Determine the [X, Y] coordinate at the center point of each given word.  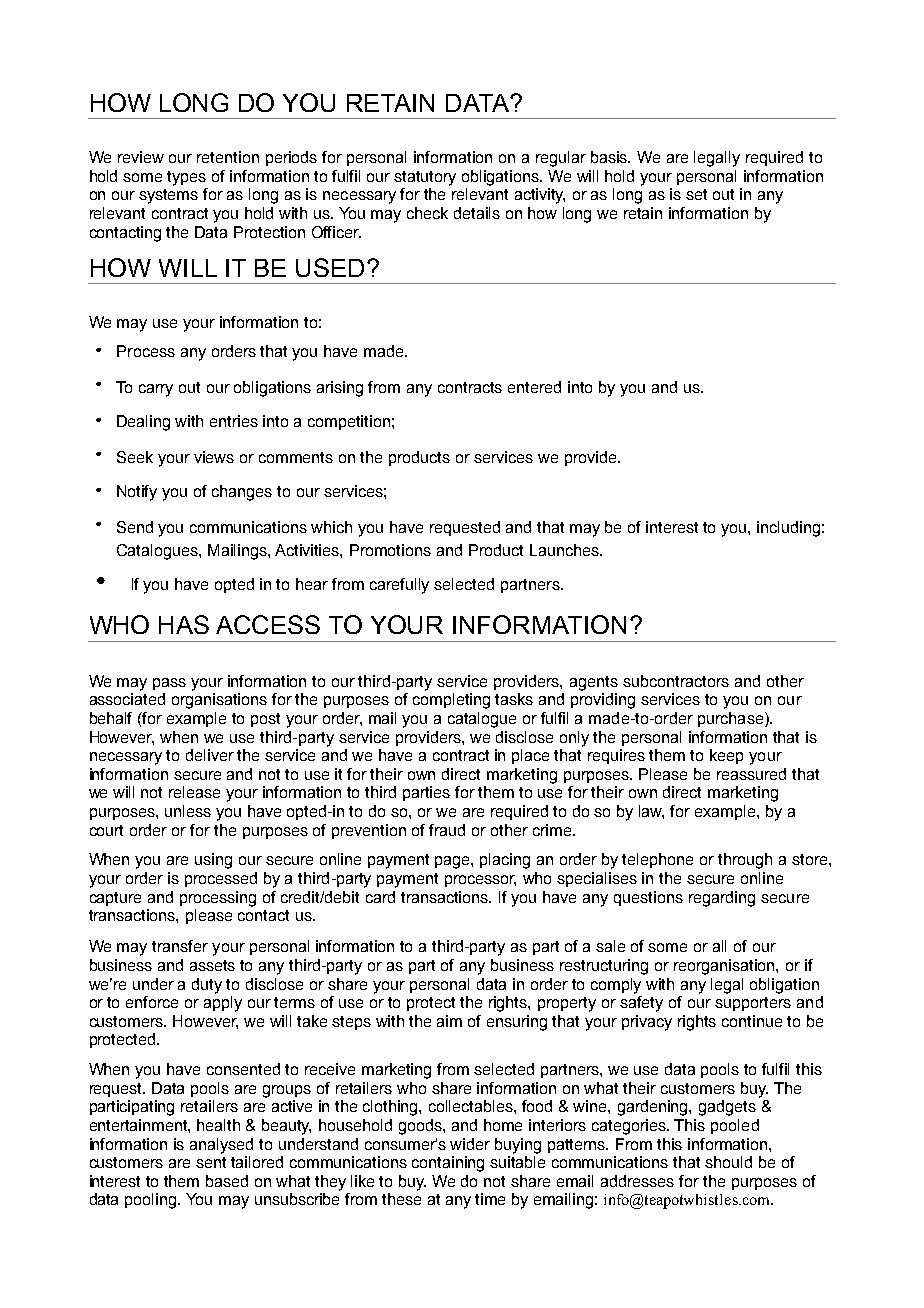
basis [610, 157]
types [186, 178]
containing [448, 1164]
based [227, 1181]
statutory [425, 178]
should [728, 1162]
